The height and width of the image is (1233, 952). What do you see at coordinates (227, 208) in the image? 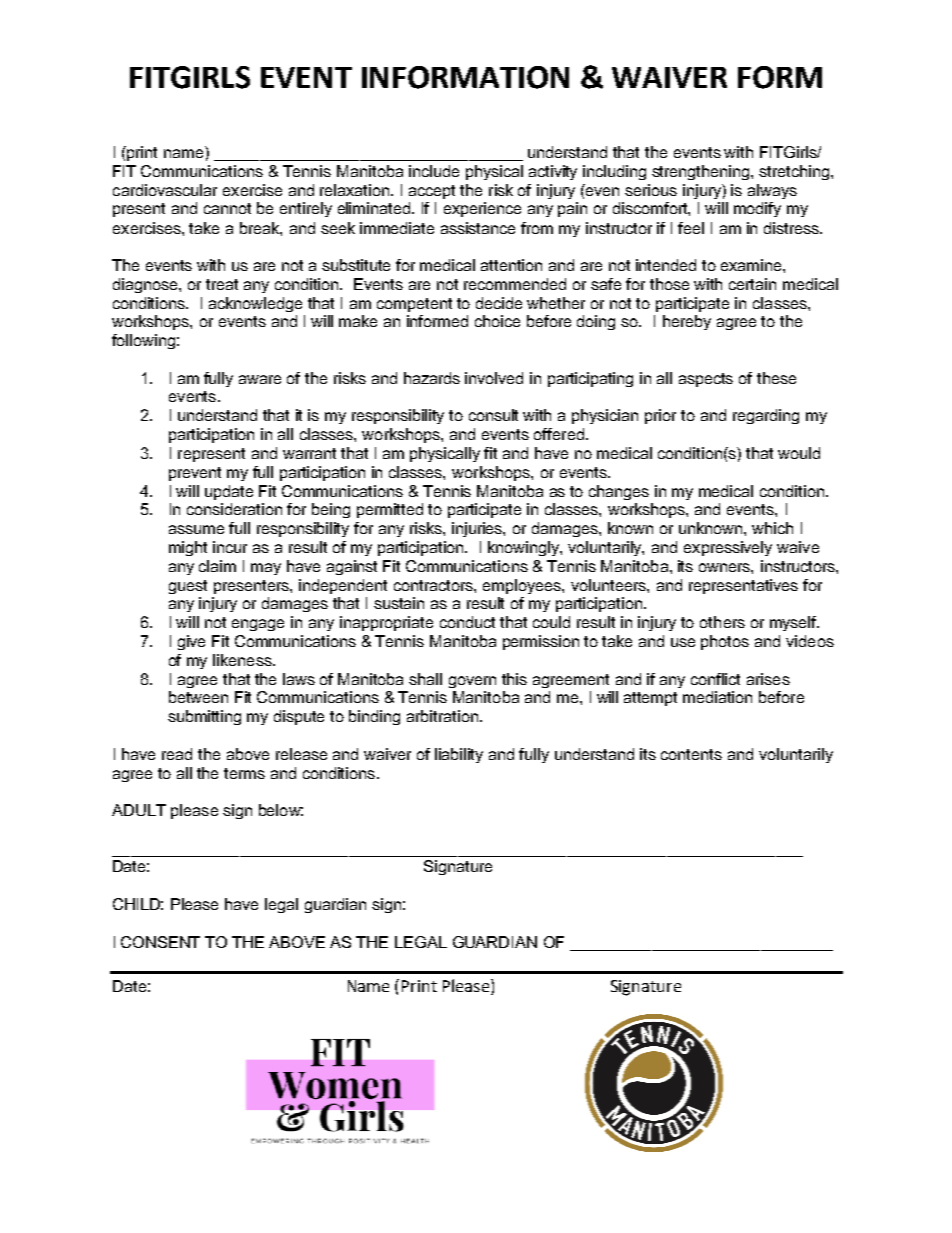
I see `cannot` at bounding box center [227, 208].
